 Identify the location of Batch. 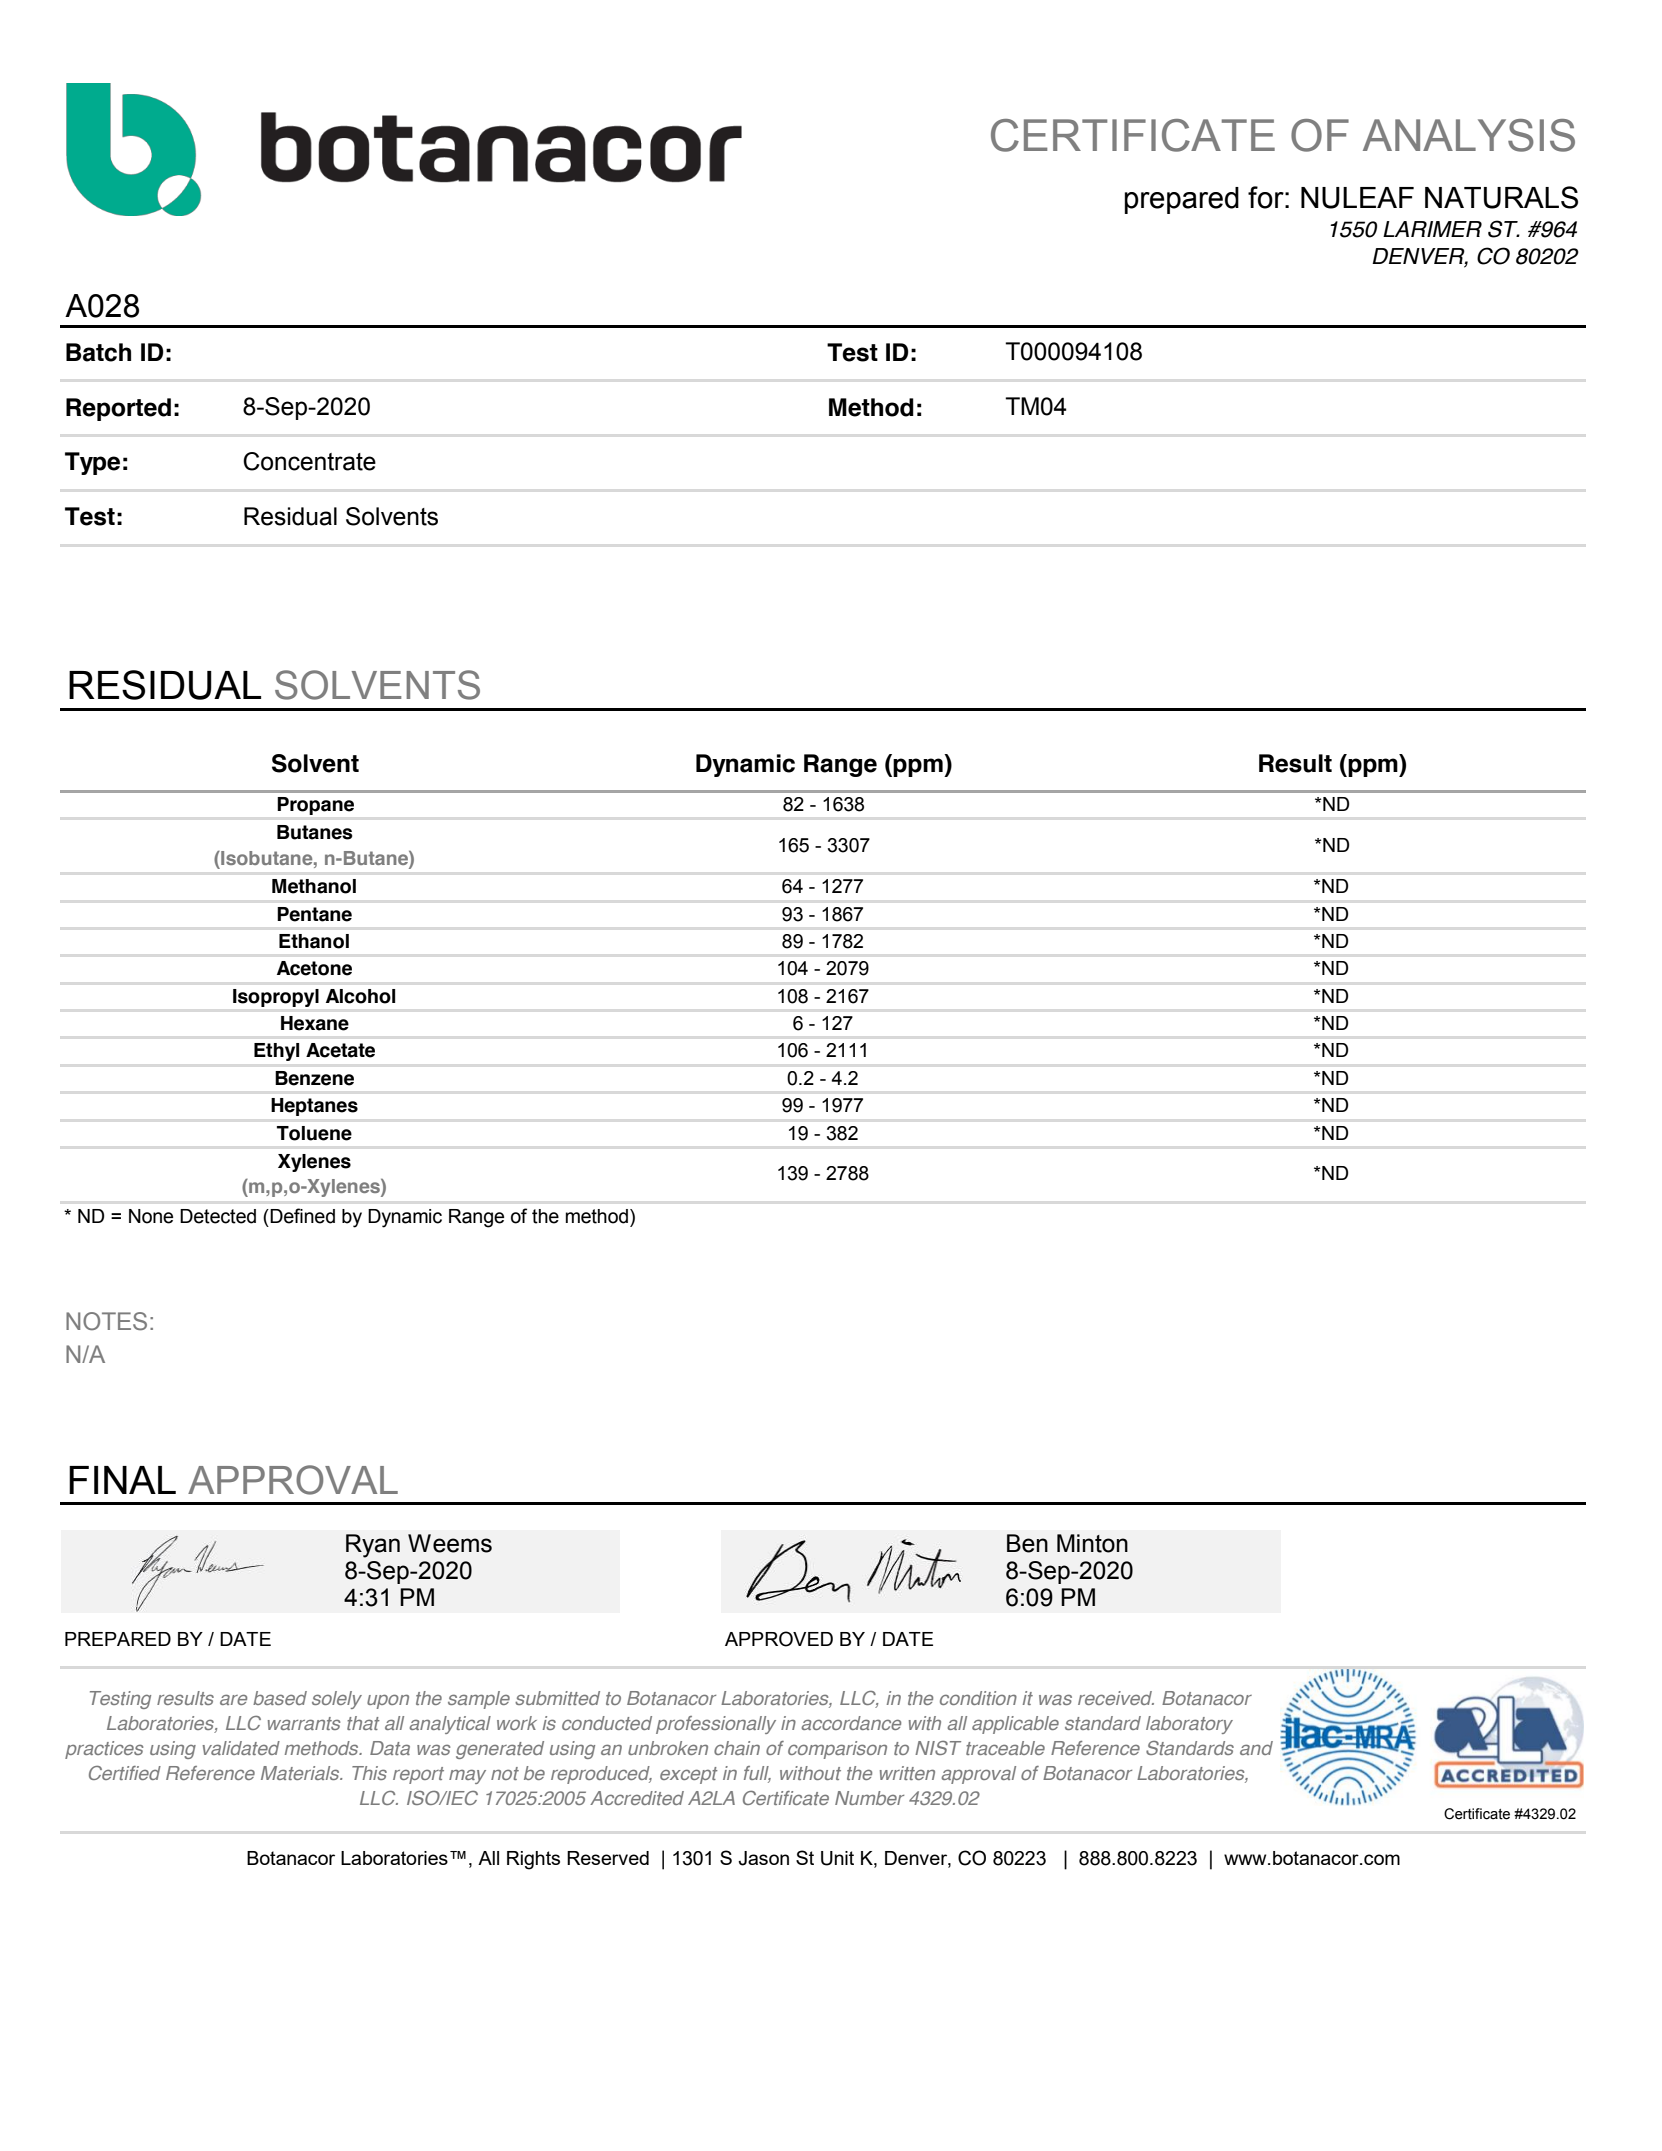
(98, 352).
